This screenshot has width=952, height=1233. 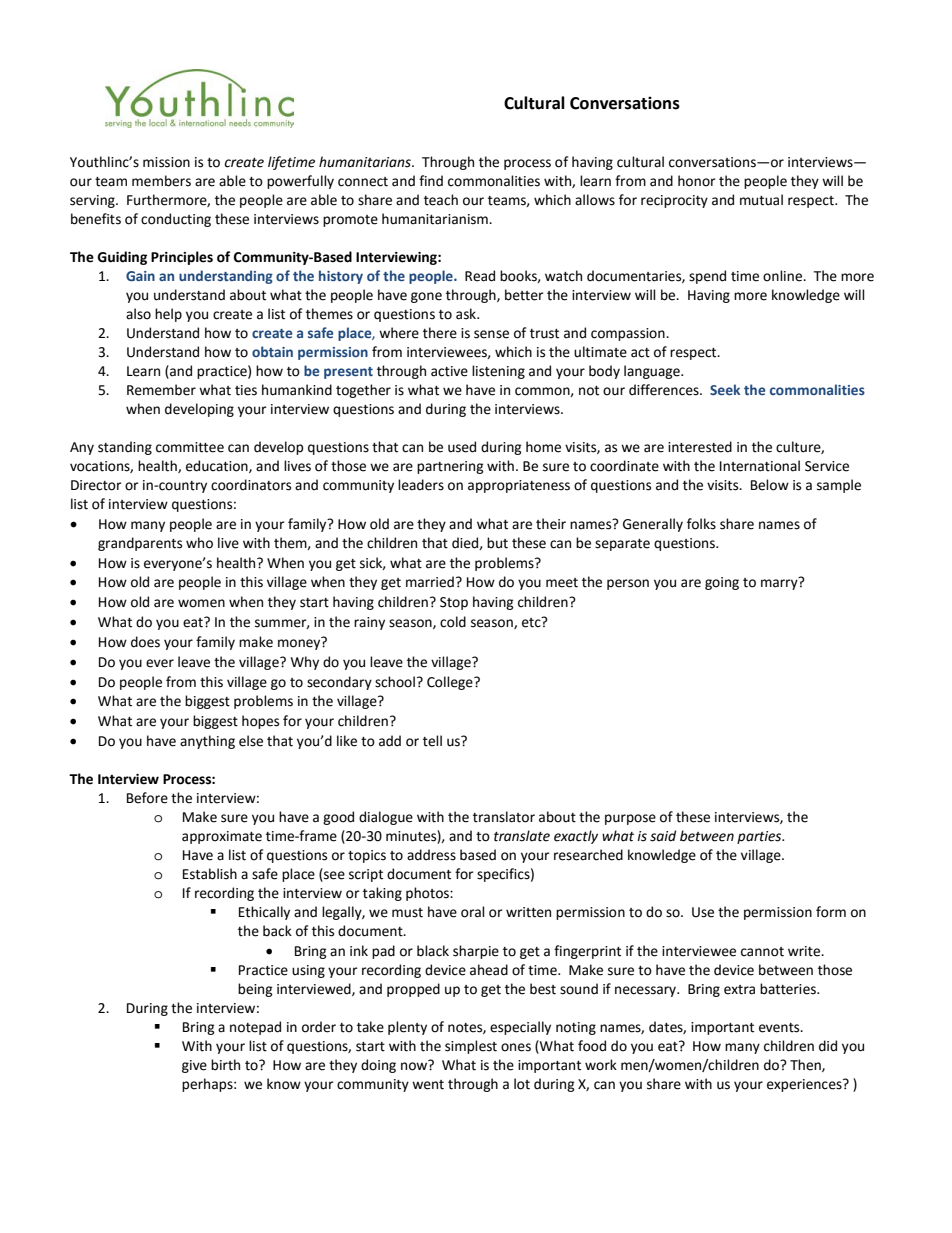 I want to click on give, so click(x=194, y=1066).
